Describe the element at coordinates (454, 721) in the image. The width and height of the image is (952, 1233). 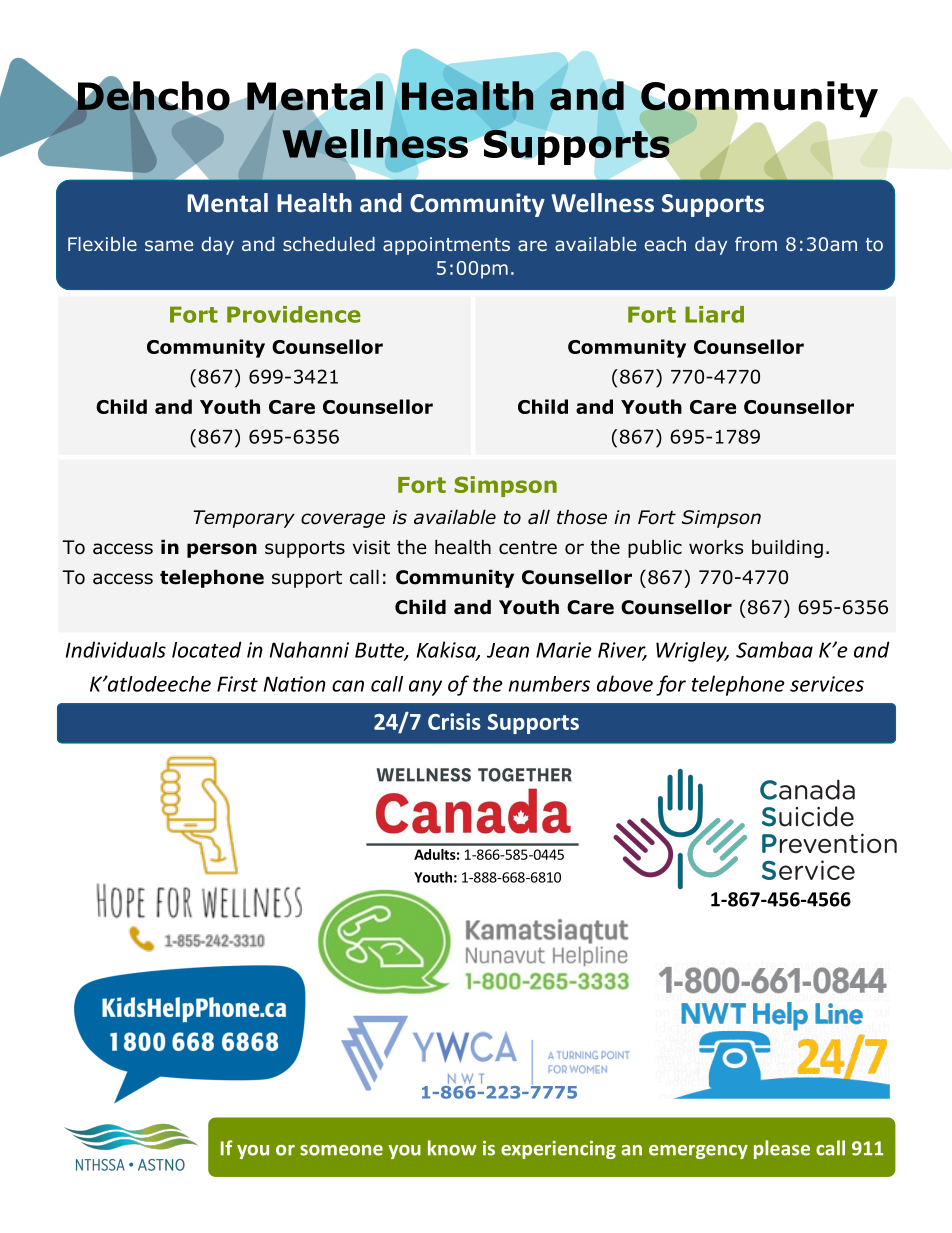
I see `Crisis` at that location.
